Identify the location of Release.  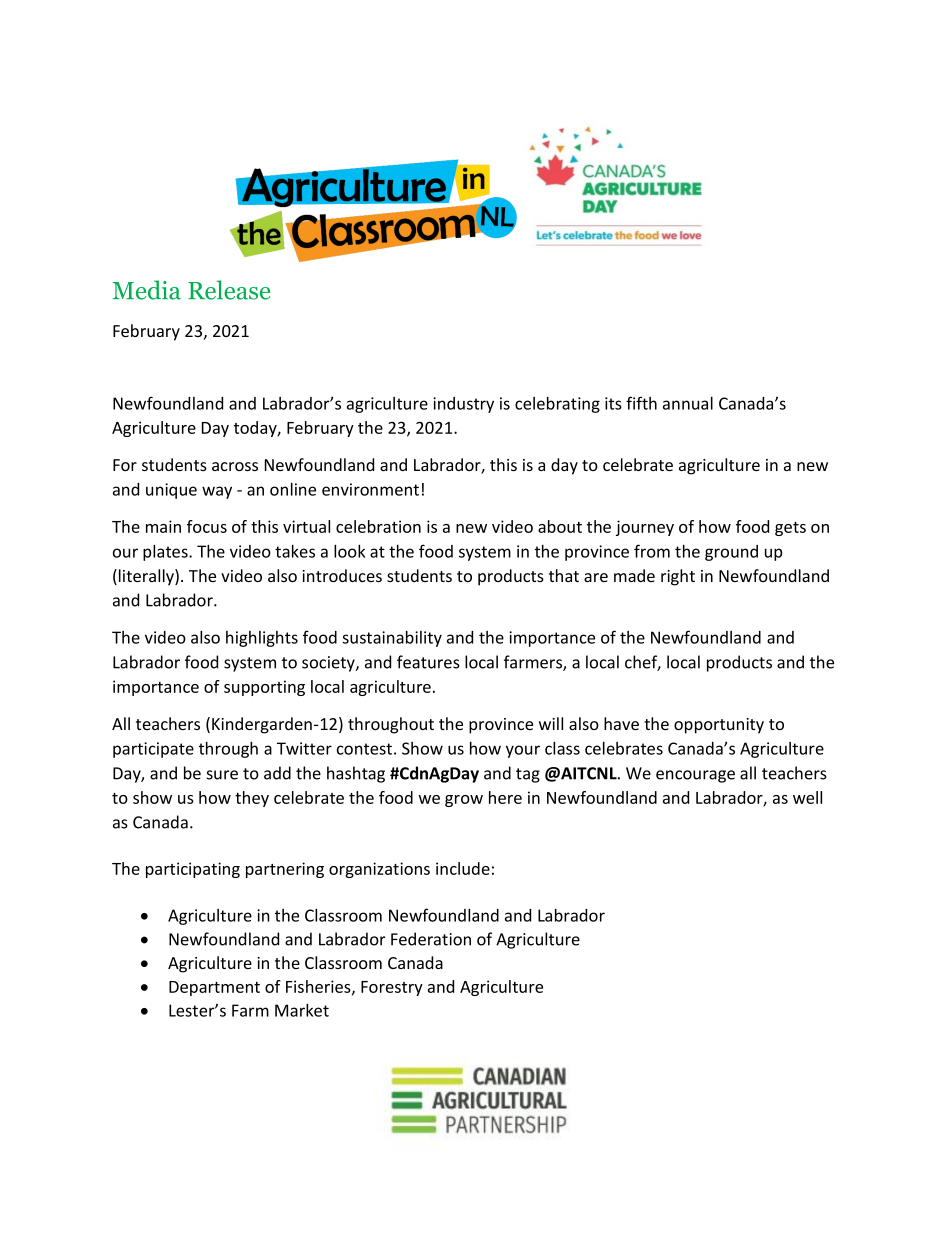
(229, 290).
